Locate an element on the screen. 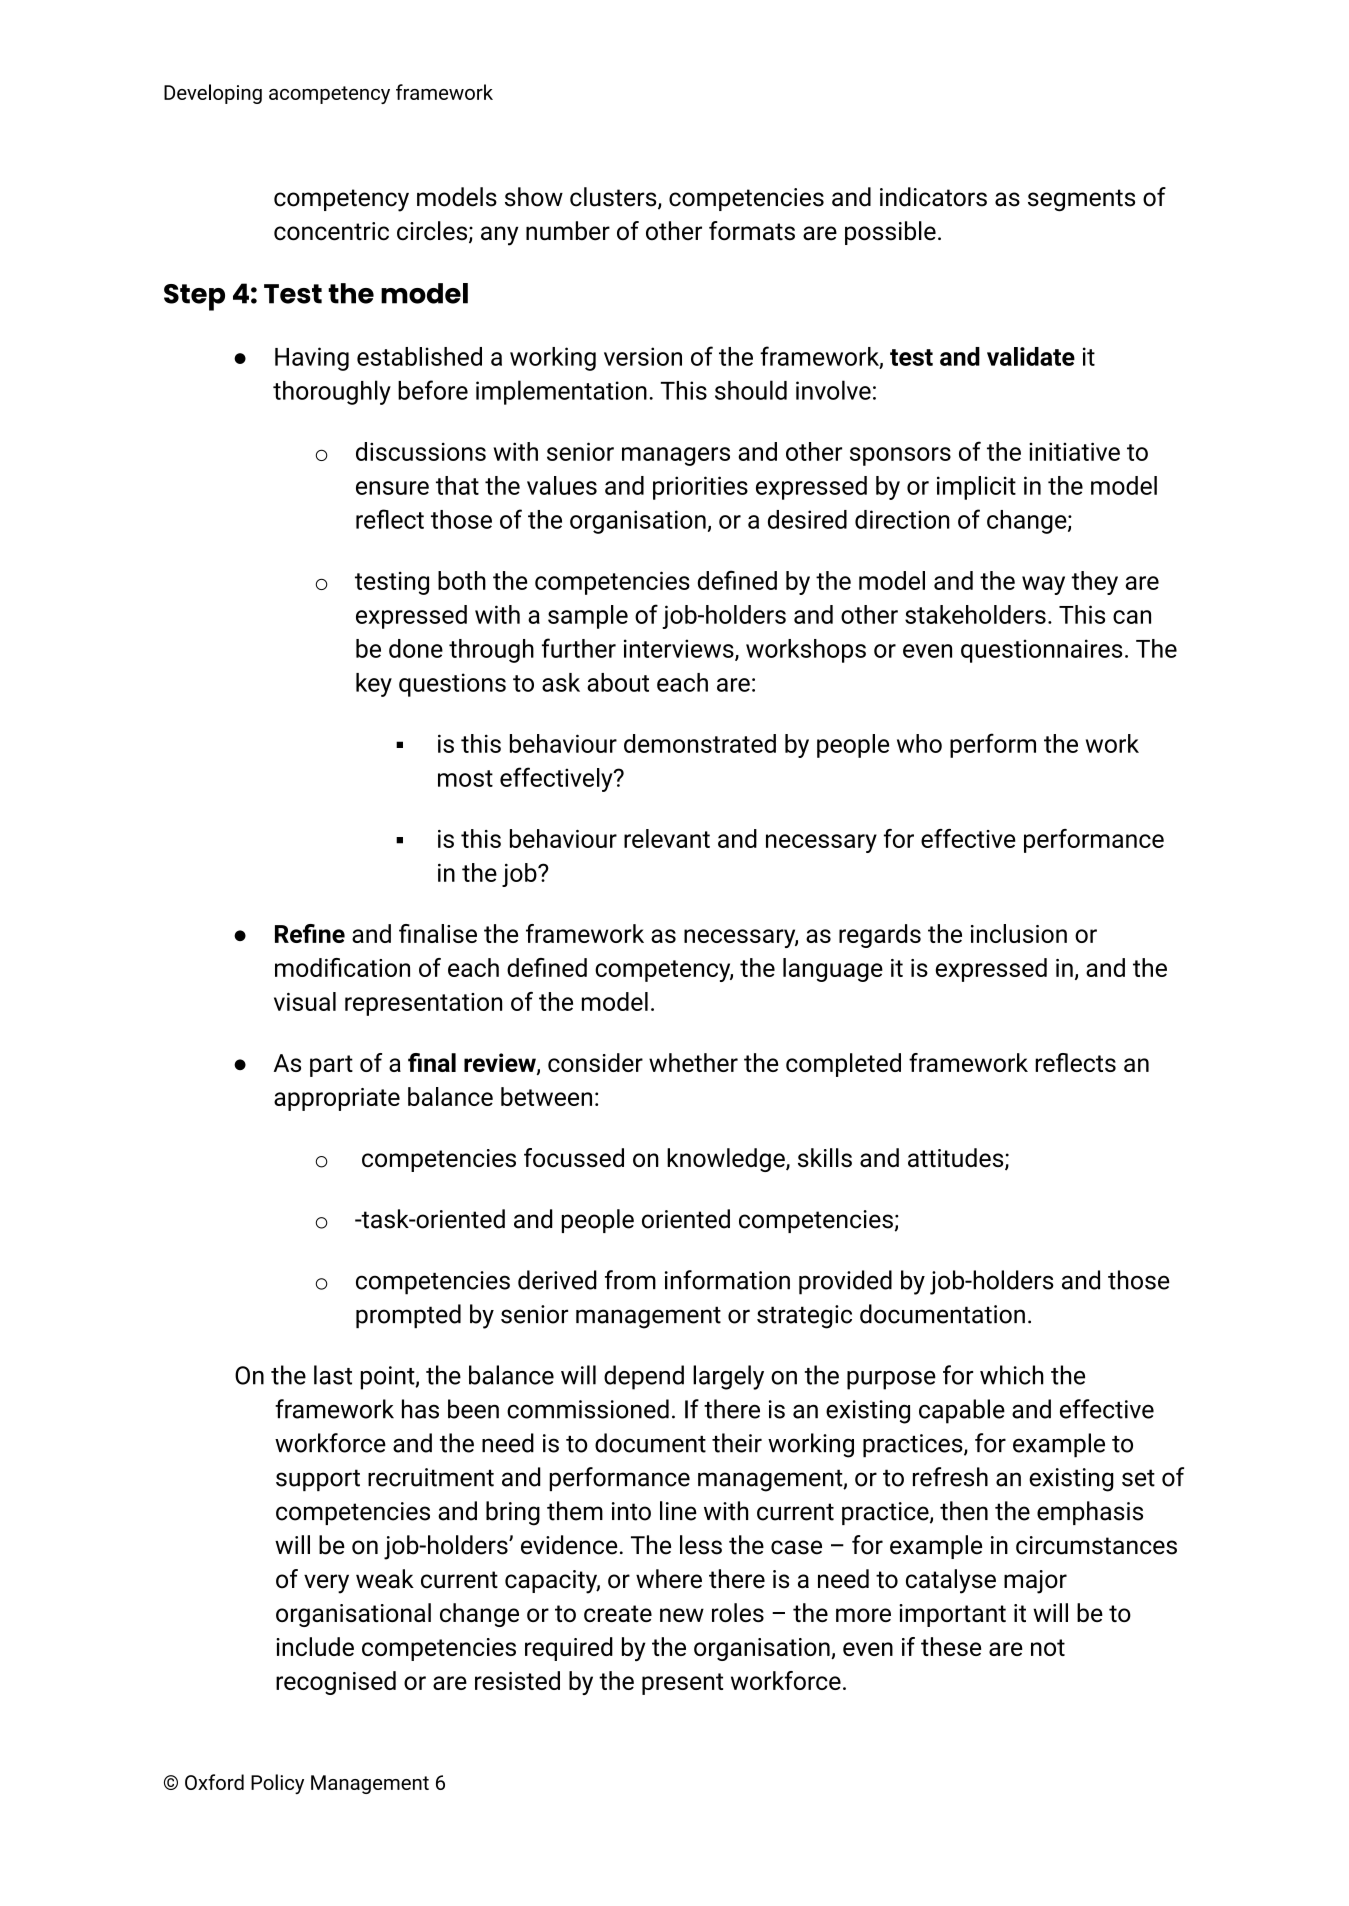 This screenshot has height=1906, width=1349. new is located at coordinates (682, 1615).
